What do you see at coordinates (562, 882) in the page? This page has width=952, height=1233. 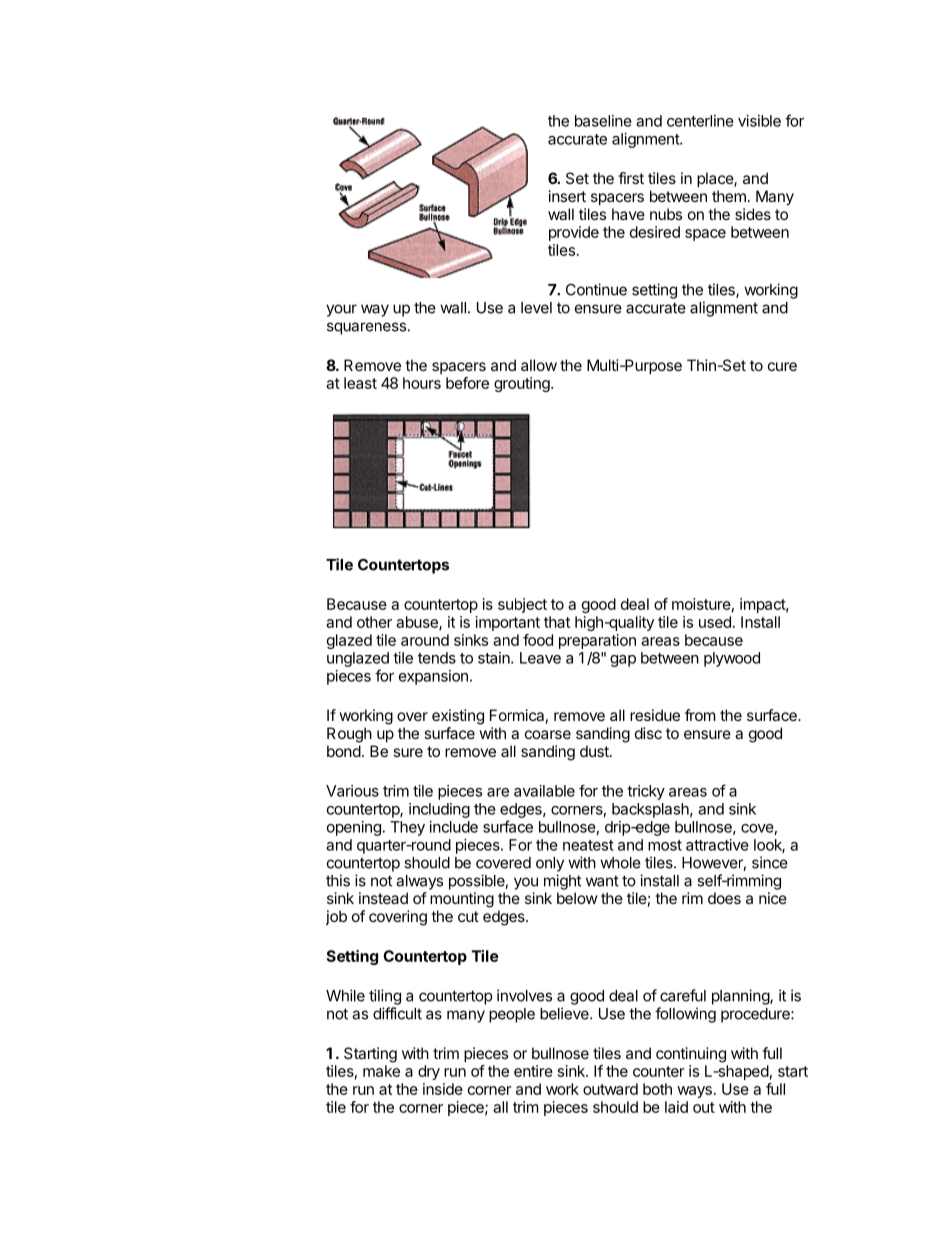 I see `might` at bounding box center [562, 882].
